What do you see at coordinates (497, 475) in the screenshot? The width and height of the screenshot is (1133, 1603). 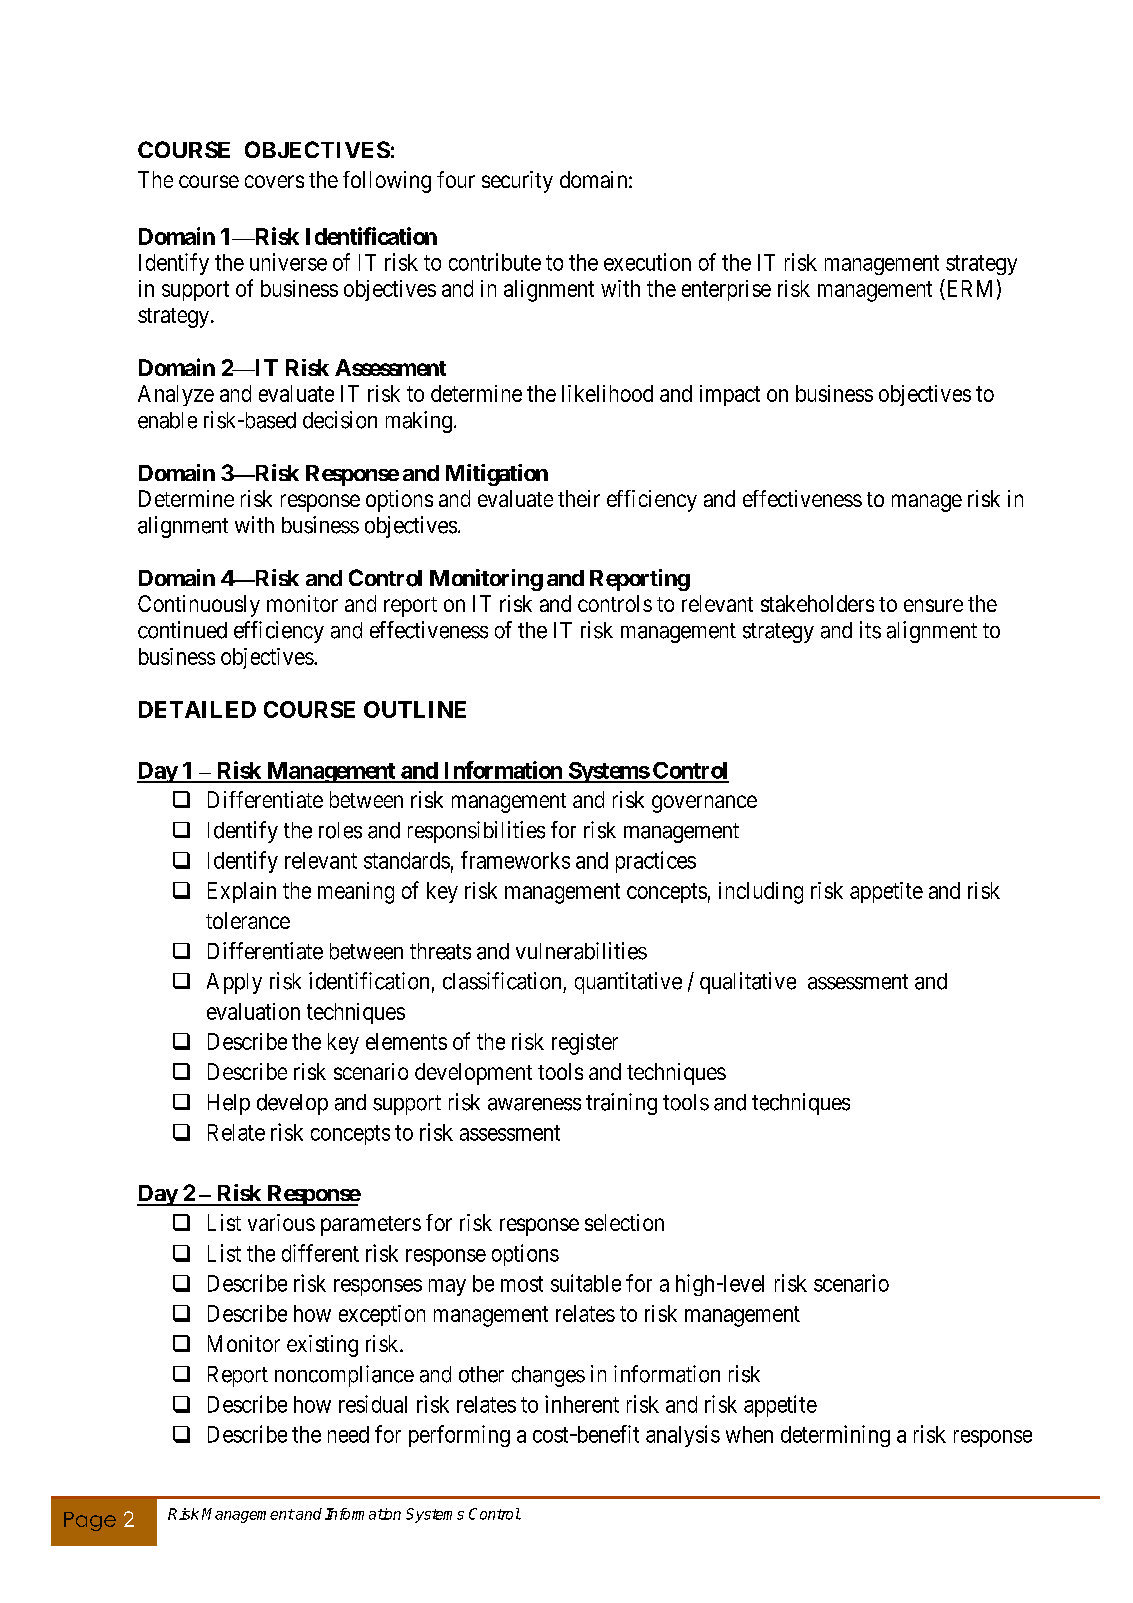 I see `Mitigation` at bounding box center [497, 475].
